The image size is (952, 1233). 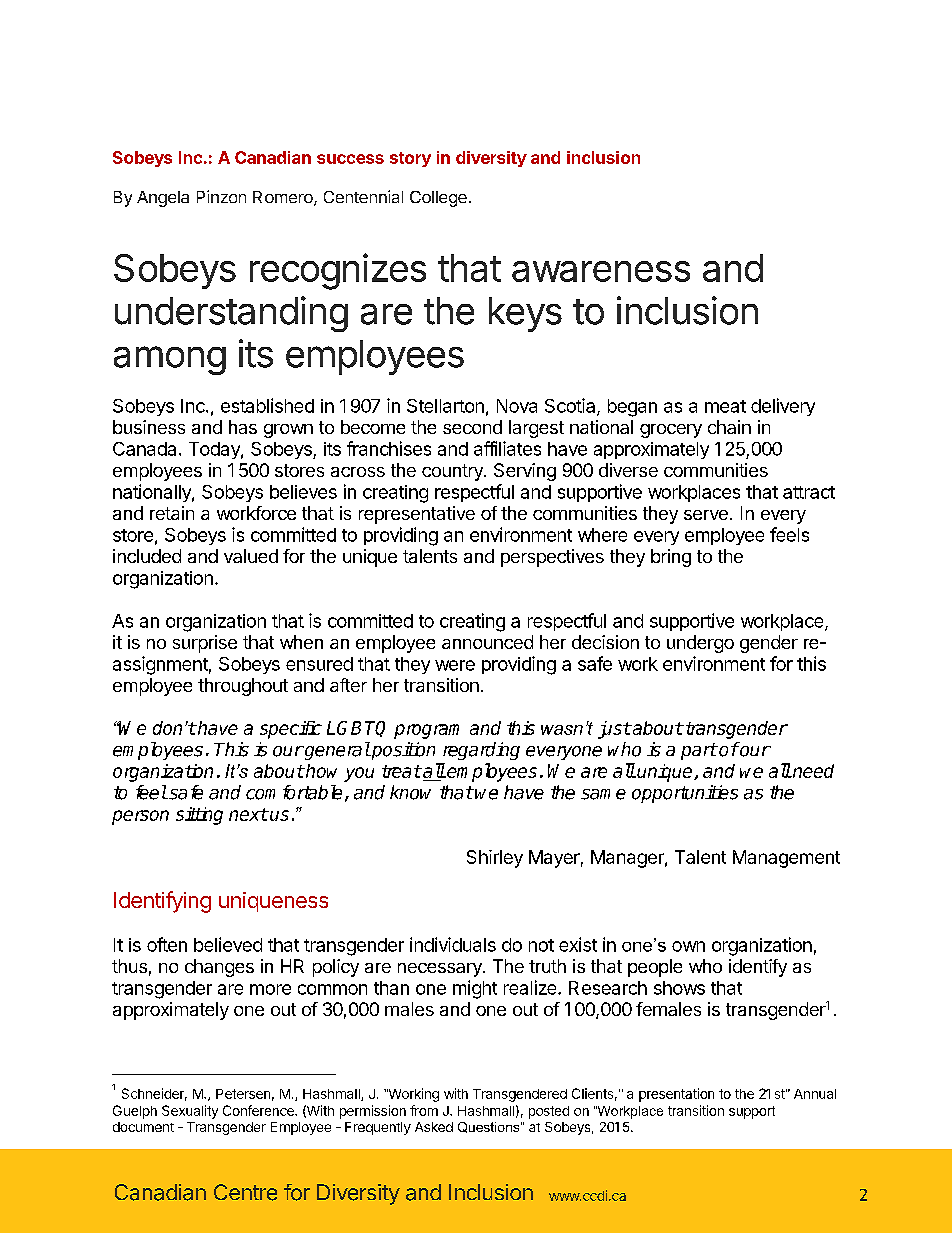 I want to click on Angela, so click(x=163, y=199).
